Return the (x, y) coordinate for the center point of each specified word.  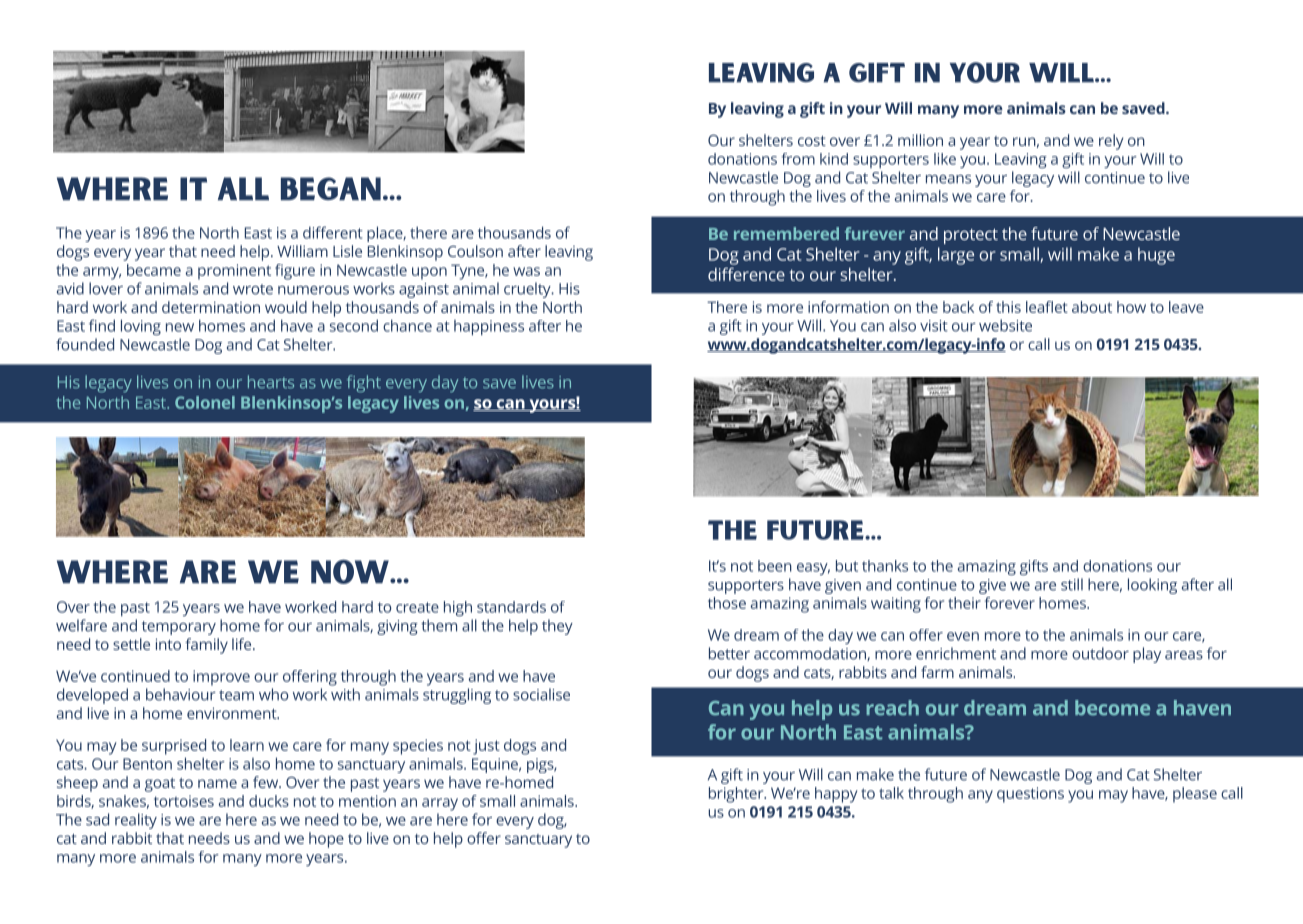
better (729, 653)
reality (136, 821)
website (1005, 325)
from (798, 159)
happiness (489, 327)
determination (211, 307)
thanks (885, 566)
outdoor (1100, 653)
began (331, 188)
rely (1111, 142)
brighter (737, 795)
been (775, 566)
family (206, 646)
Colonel (205, 402)
